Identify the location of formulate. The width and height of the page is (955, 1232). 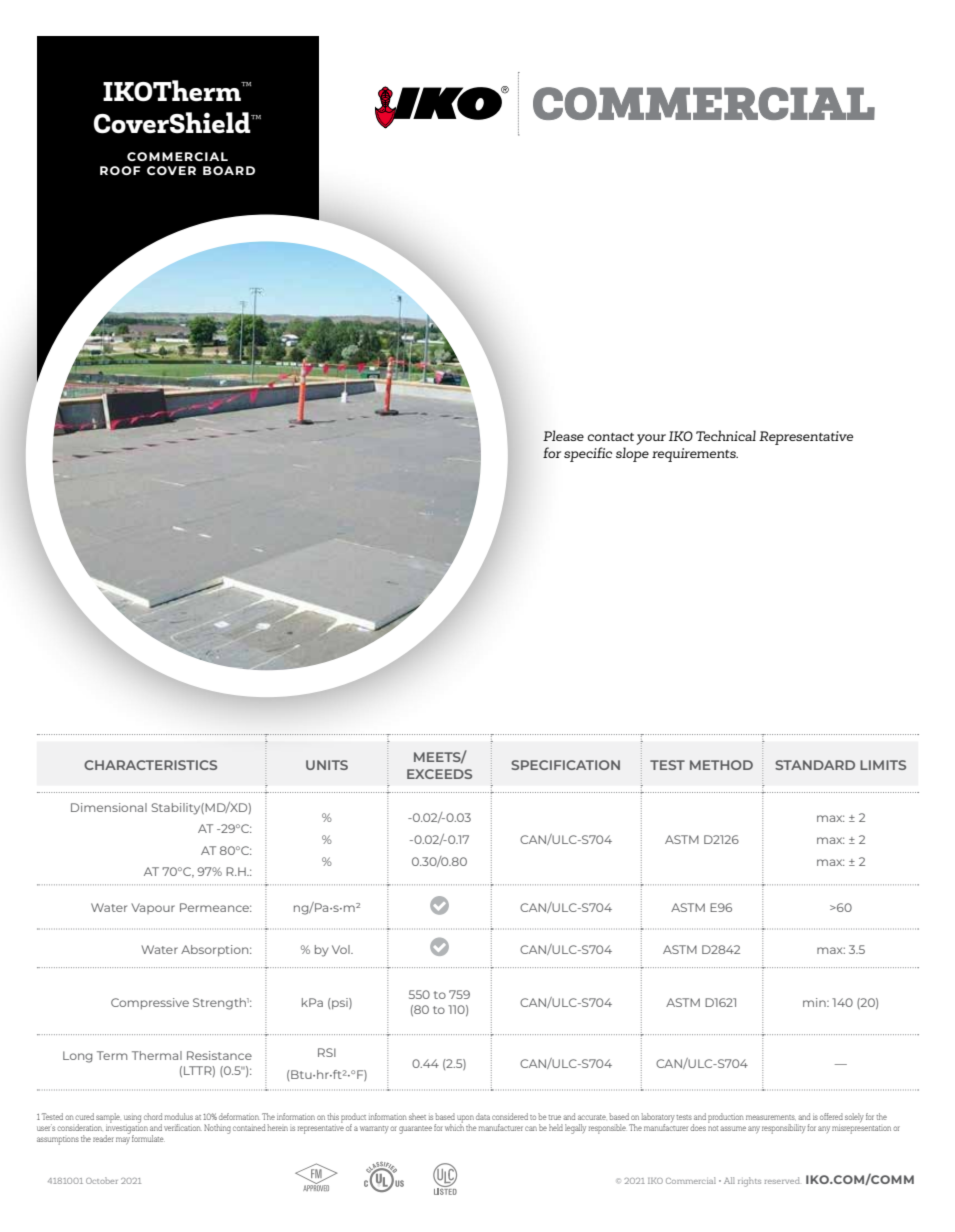
(148, 1138).
